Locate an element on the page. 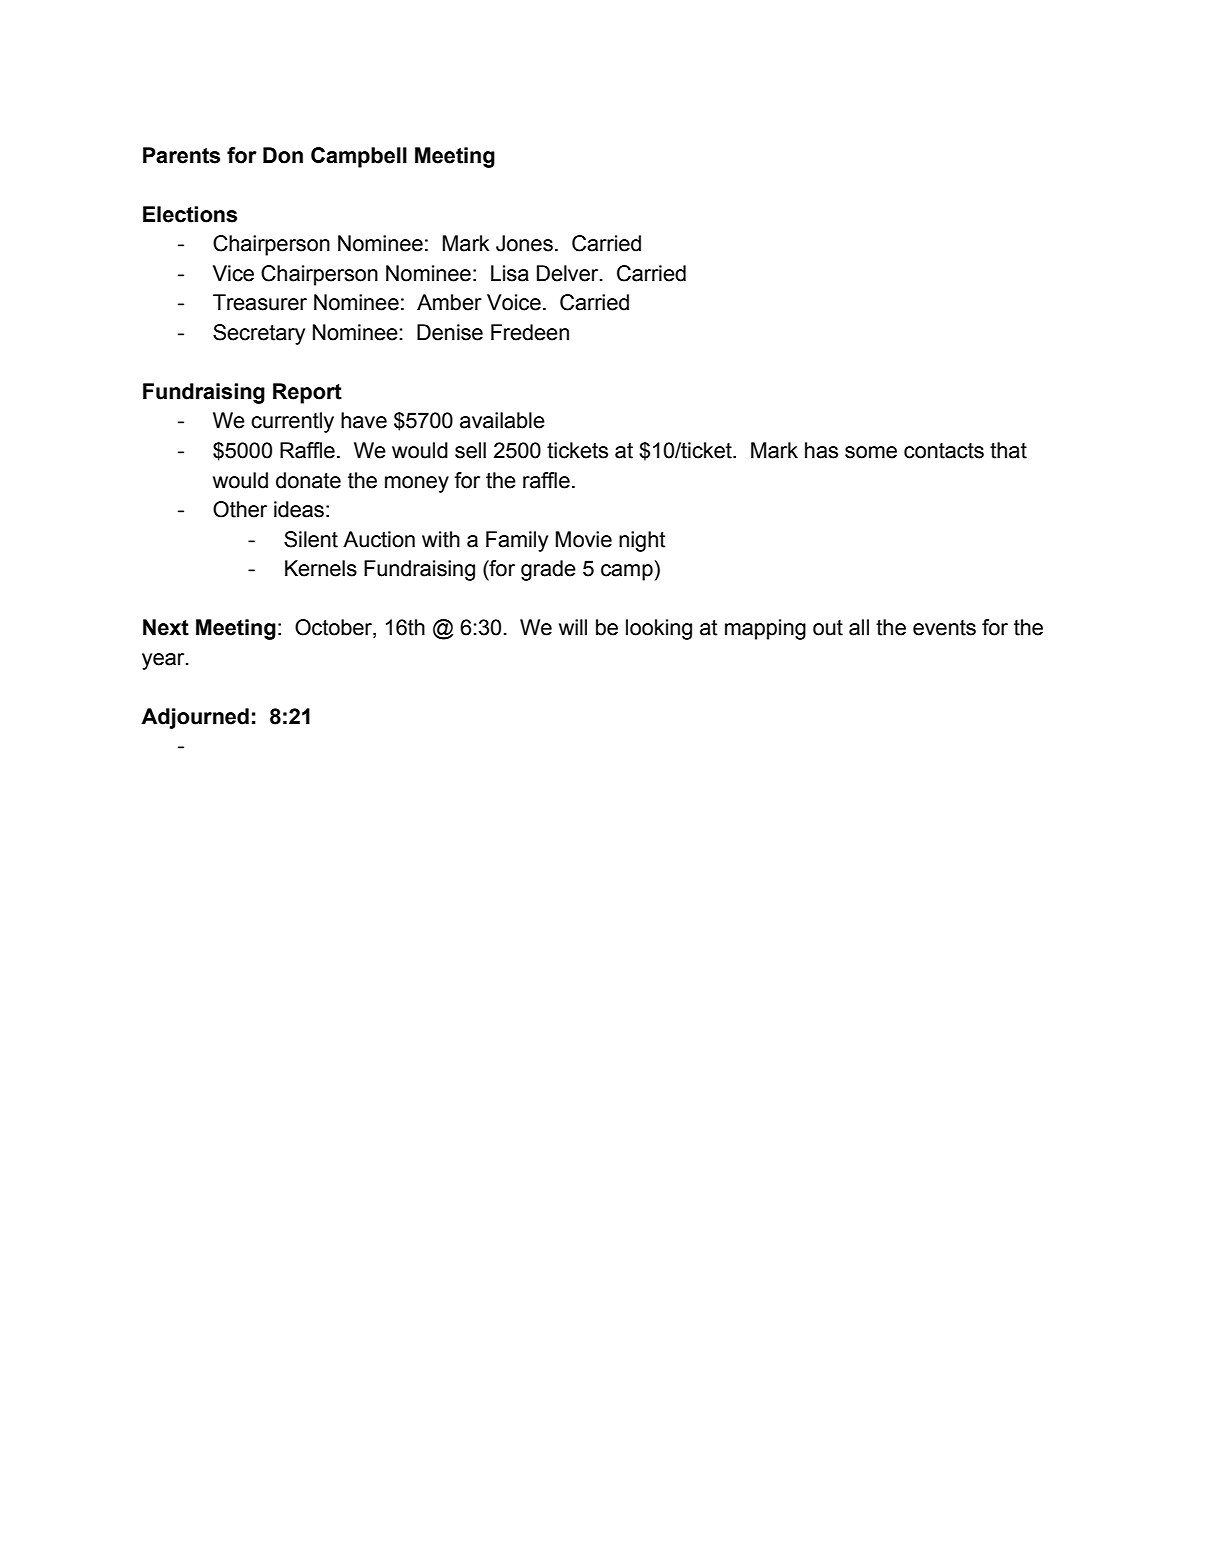 This document has height=1560, width=1206. Parents is located at coordinates (181, 155).
